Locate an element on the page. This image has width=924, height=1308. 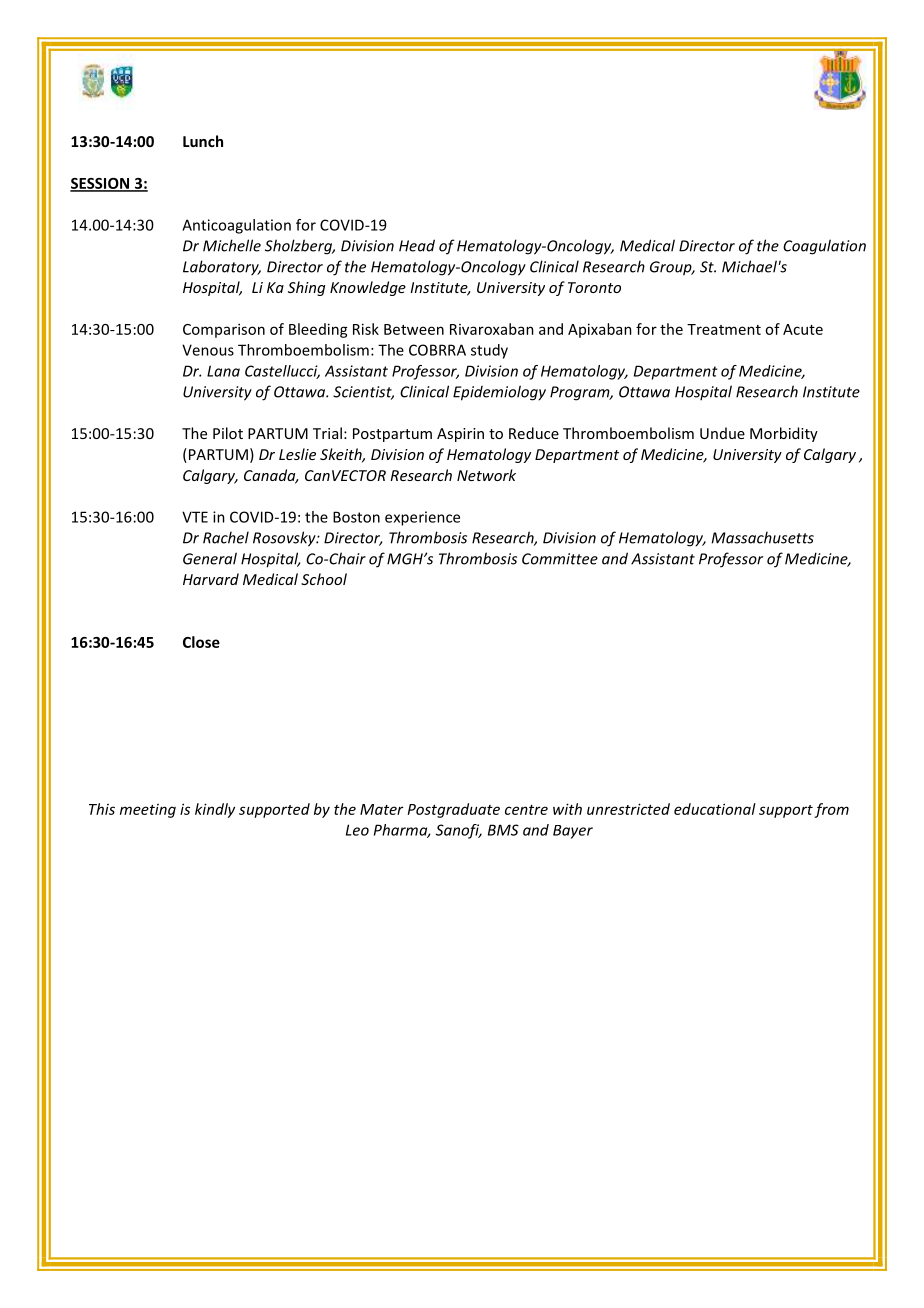
Lunch is located at coordinates (203, 141).
